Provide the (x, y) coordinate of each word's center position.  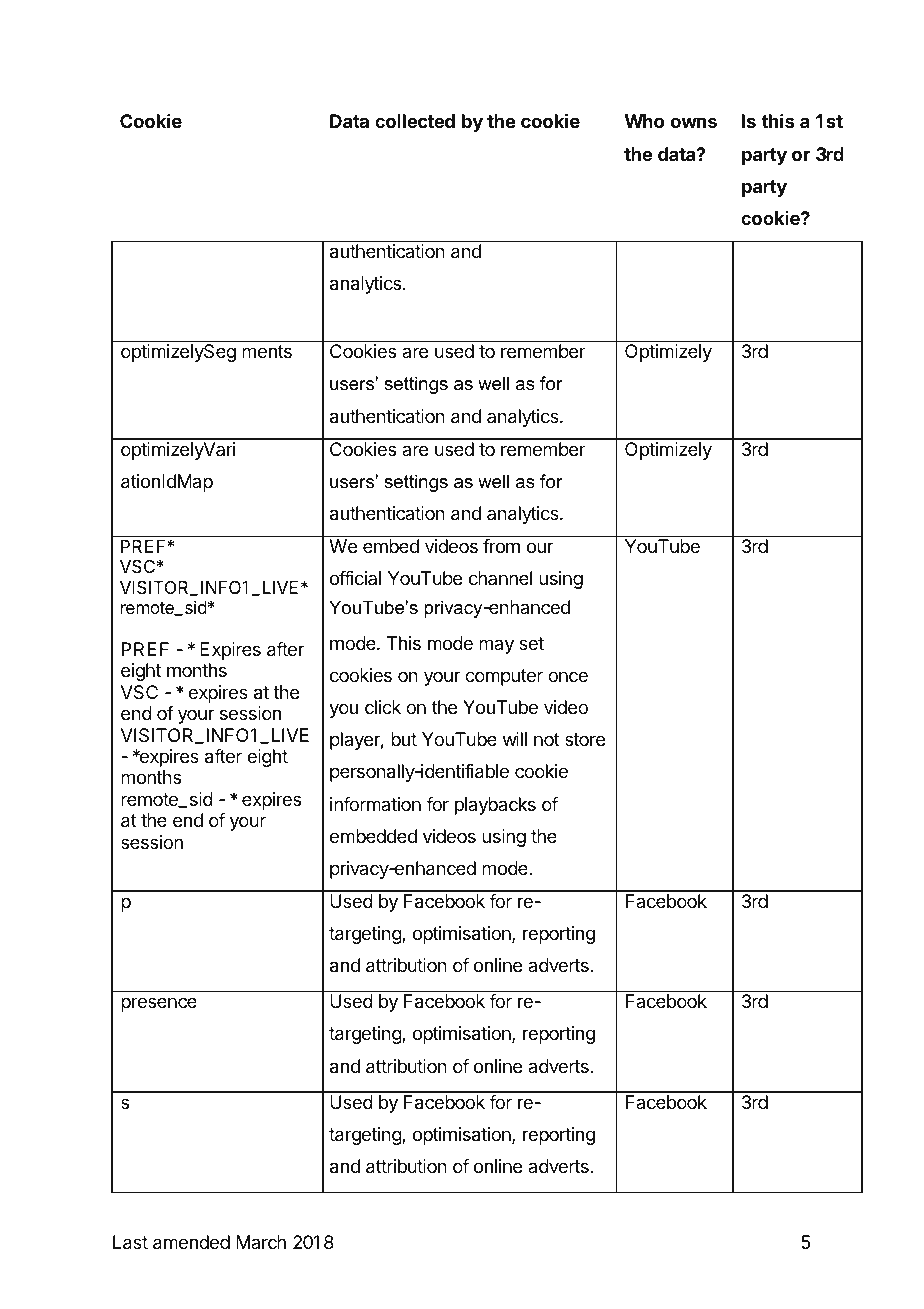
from (501, 546)
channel (500, 578)
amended (191, 1242)
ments (267, 351)
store (585, 739)
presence (159, 1004)
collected (415, 121)
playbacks (495, 806)
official (355, 578)
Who (644, 121)
